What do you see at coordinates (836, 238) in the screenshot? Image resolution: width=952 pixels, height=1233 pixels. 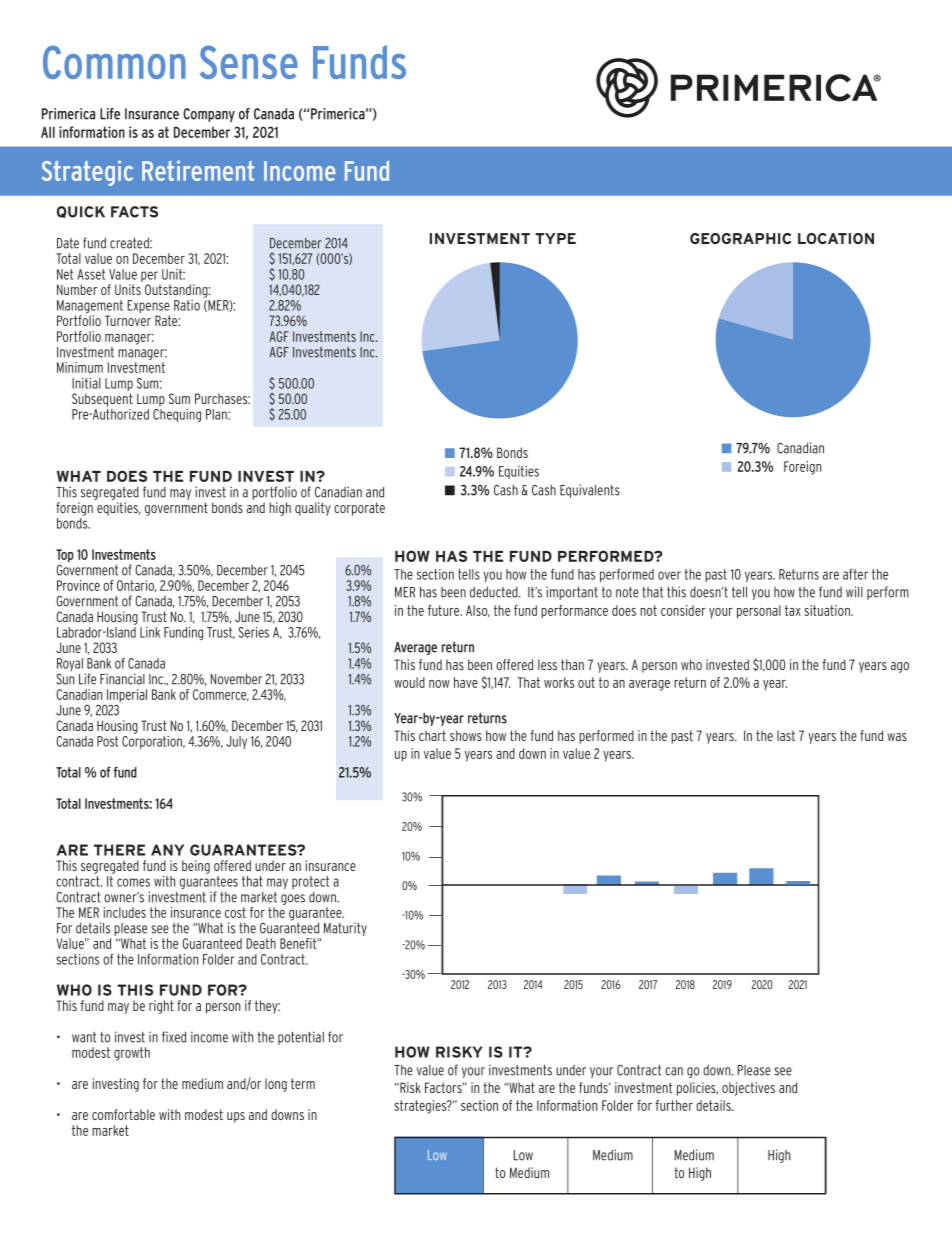 I see `LOCATION` at bounding box center [836, 238].
